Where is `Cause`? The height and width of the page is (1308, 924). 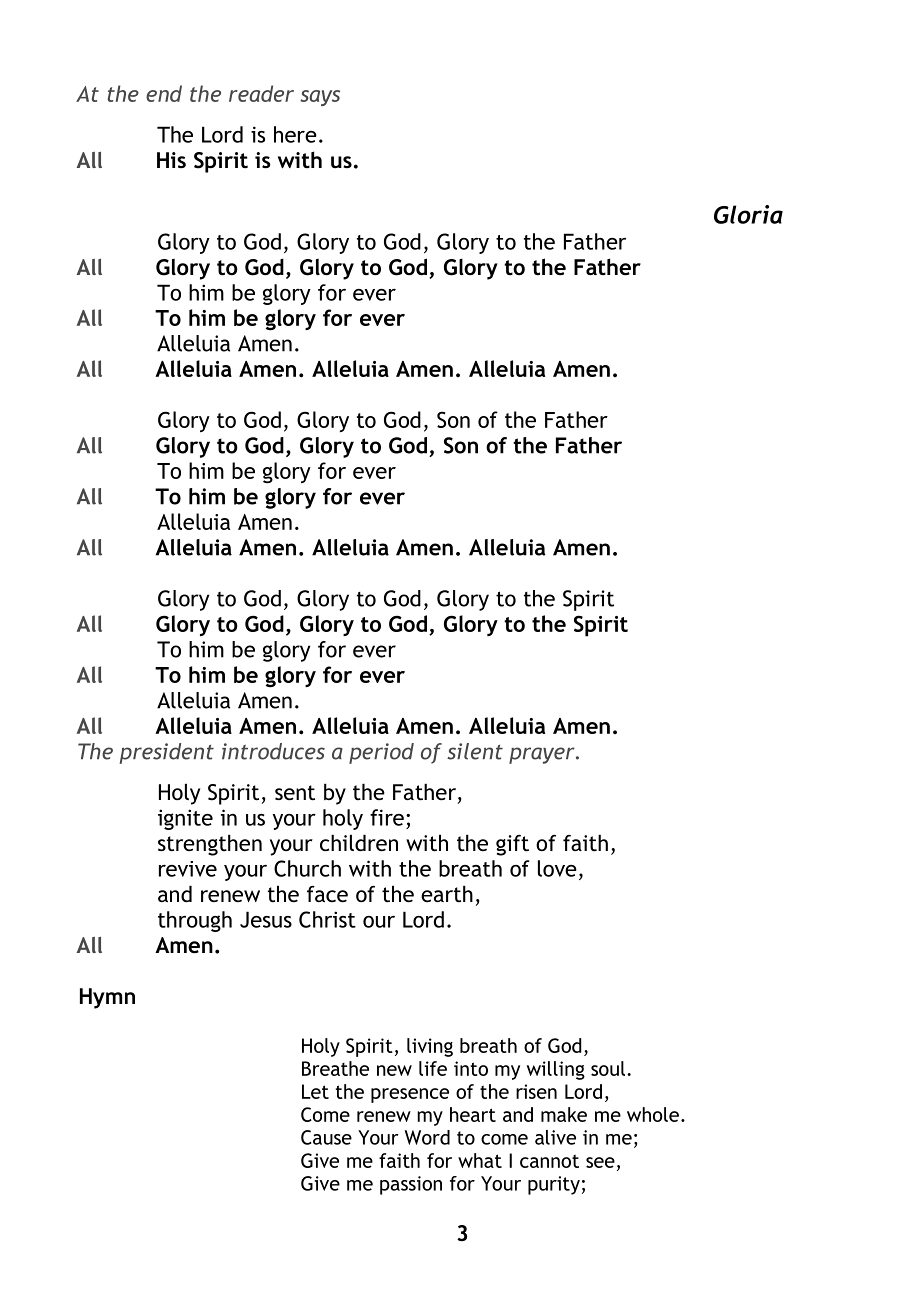
Cause is located at coordinates (326, 1137).
